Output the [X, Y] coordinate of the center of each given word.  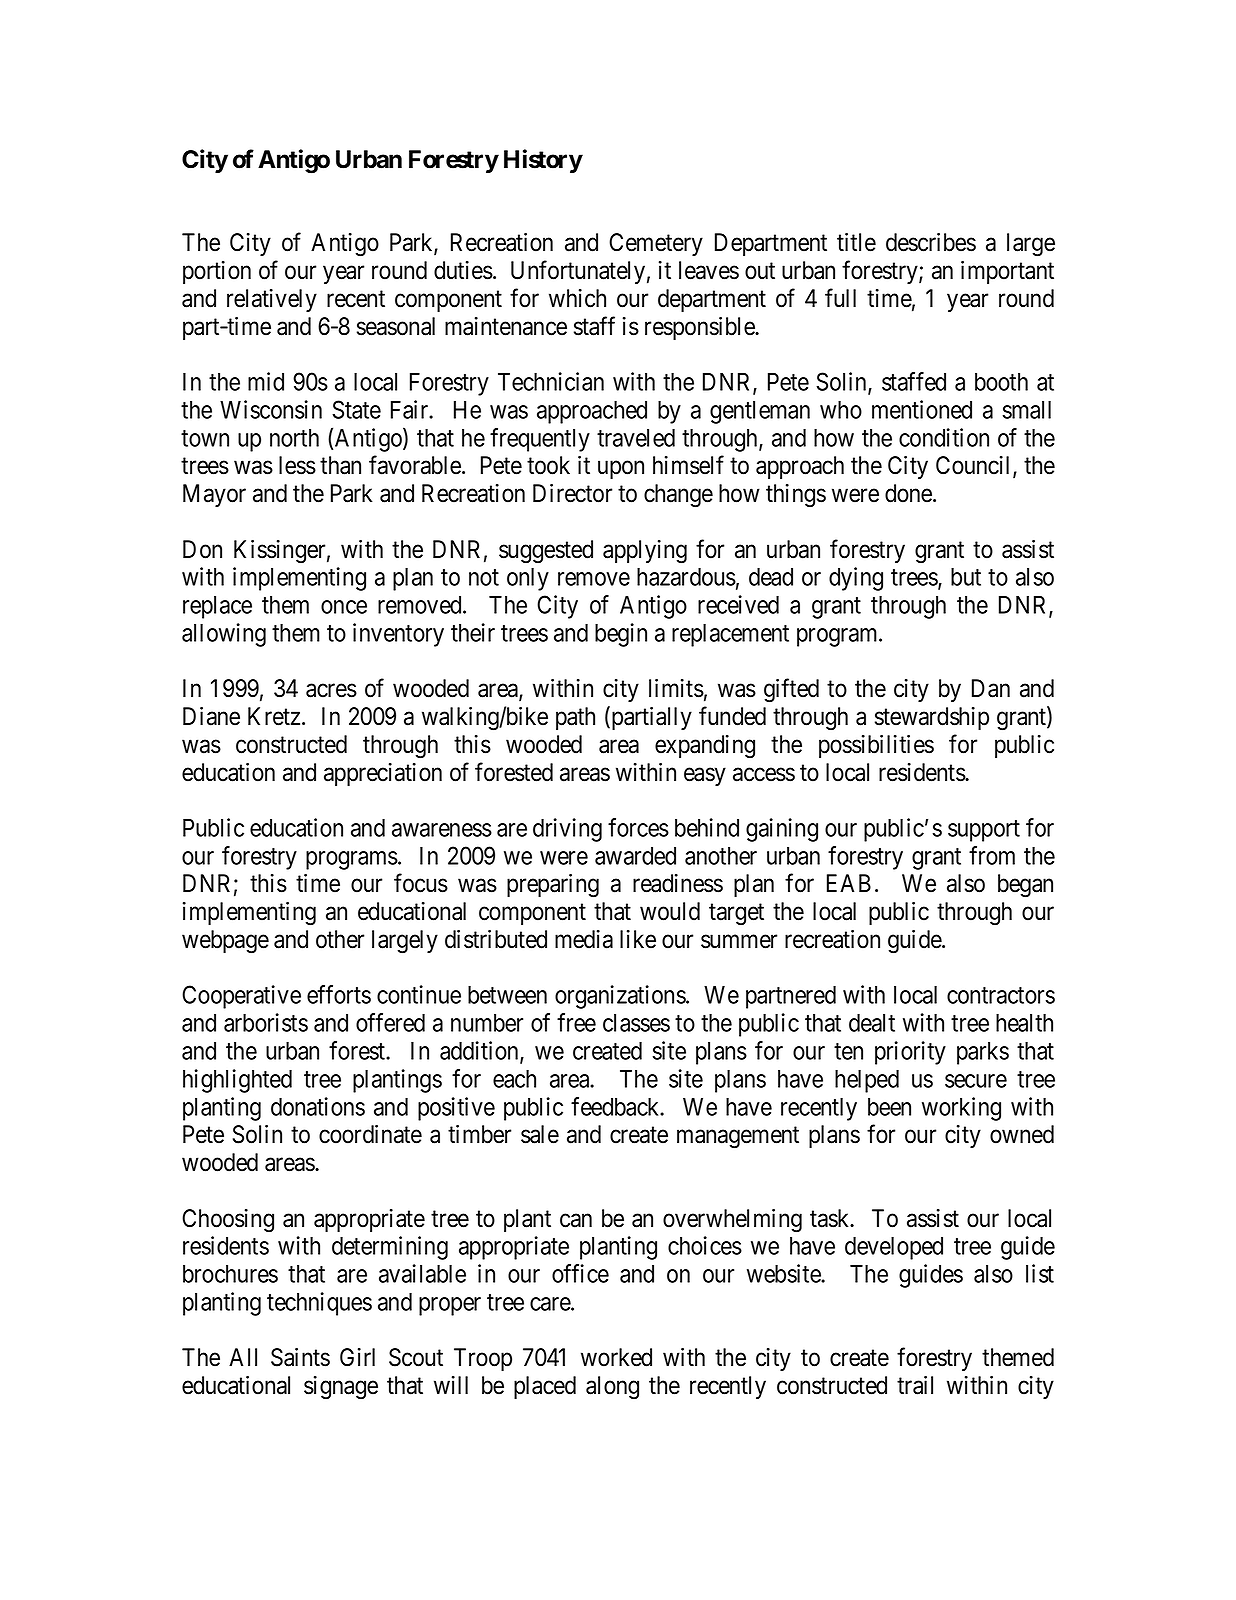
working [961, 1109]
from [992, 855]
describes [931, 242]
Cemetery [656, 244]
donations [318, 1106]
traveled [636, 437]
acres [331, 691]
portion [217, 272]
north [294, 438]
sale [540, 1134]
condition [944, 437]
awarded [635, 856]
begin [621, 635]
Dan [991, 688]
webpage [225, 942]
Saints [300, 1357]
